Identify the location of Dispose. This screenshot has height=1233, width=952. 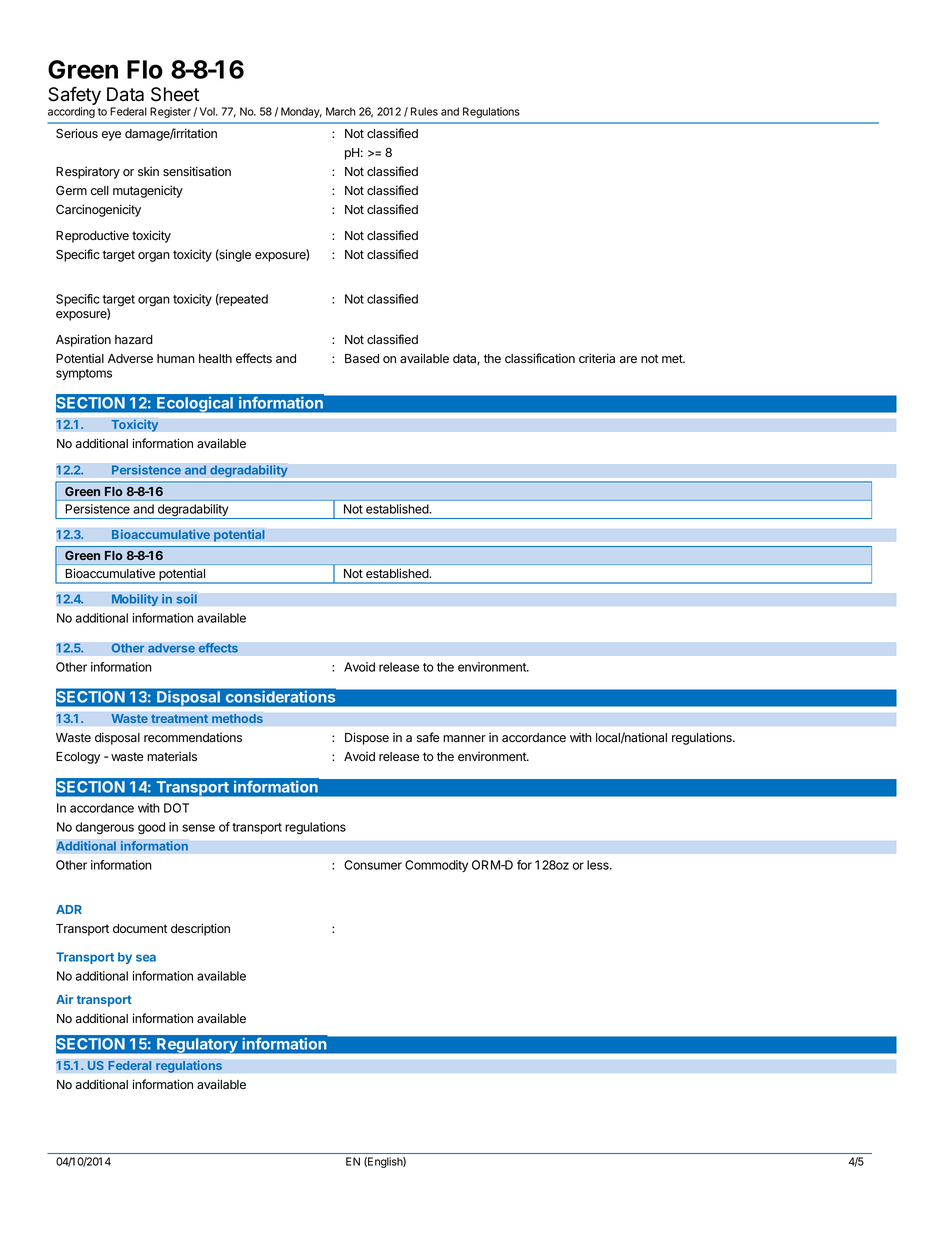
(367, 738).
